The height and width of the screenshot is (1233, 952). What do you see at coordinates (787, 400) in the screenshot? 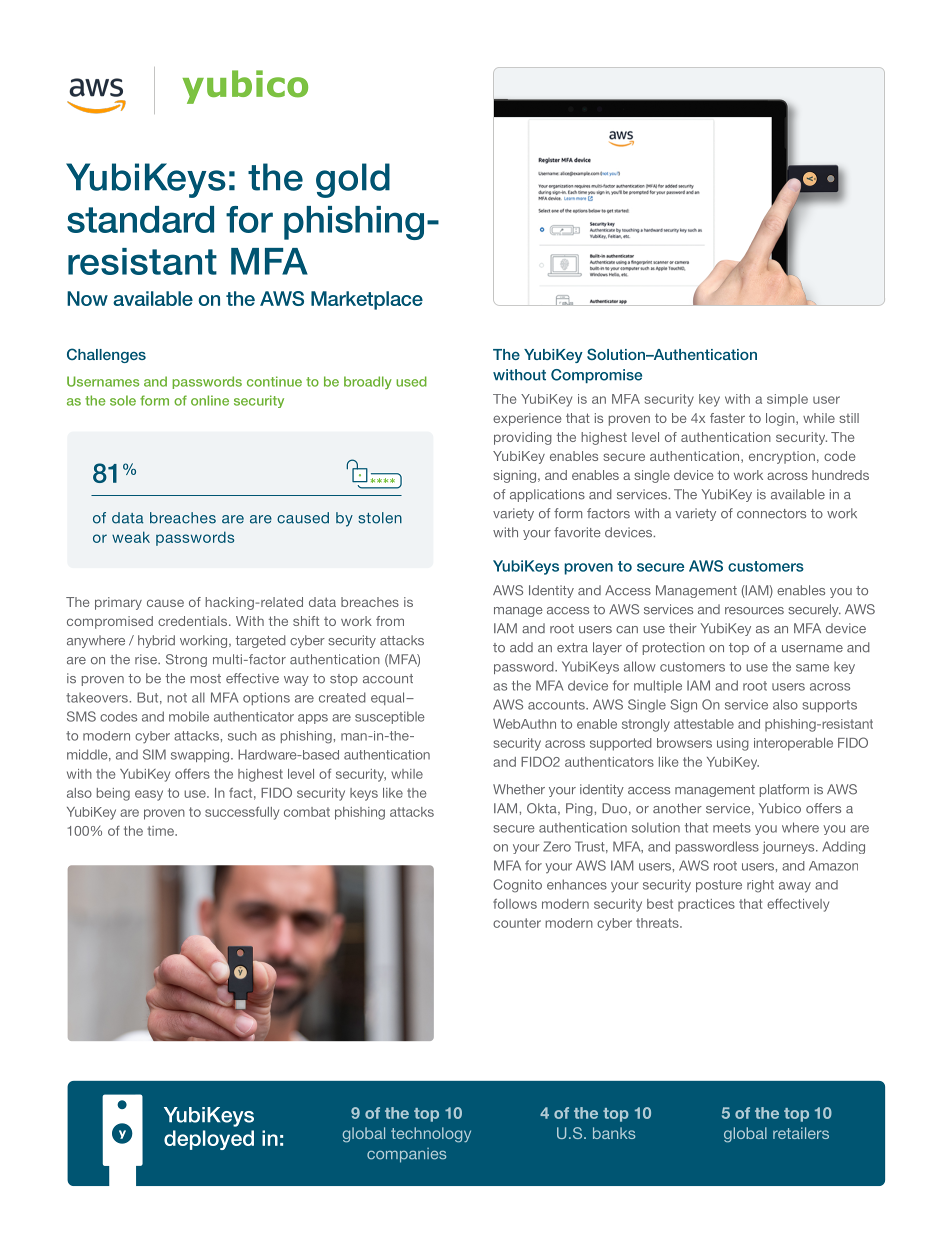
I see `simple` at bounding box center [787, 400].
